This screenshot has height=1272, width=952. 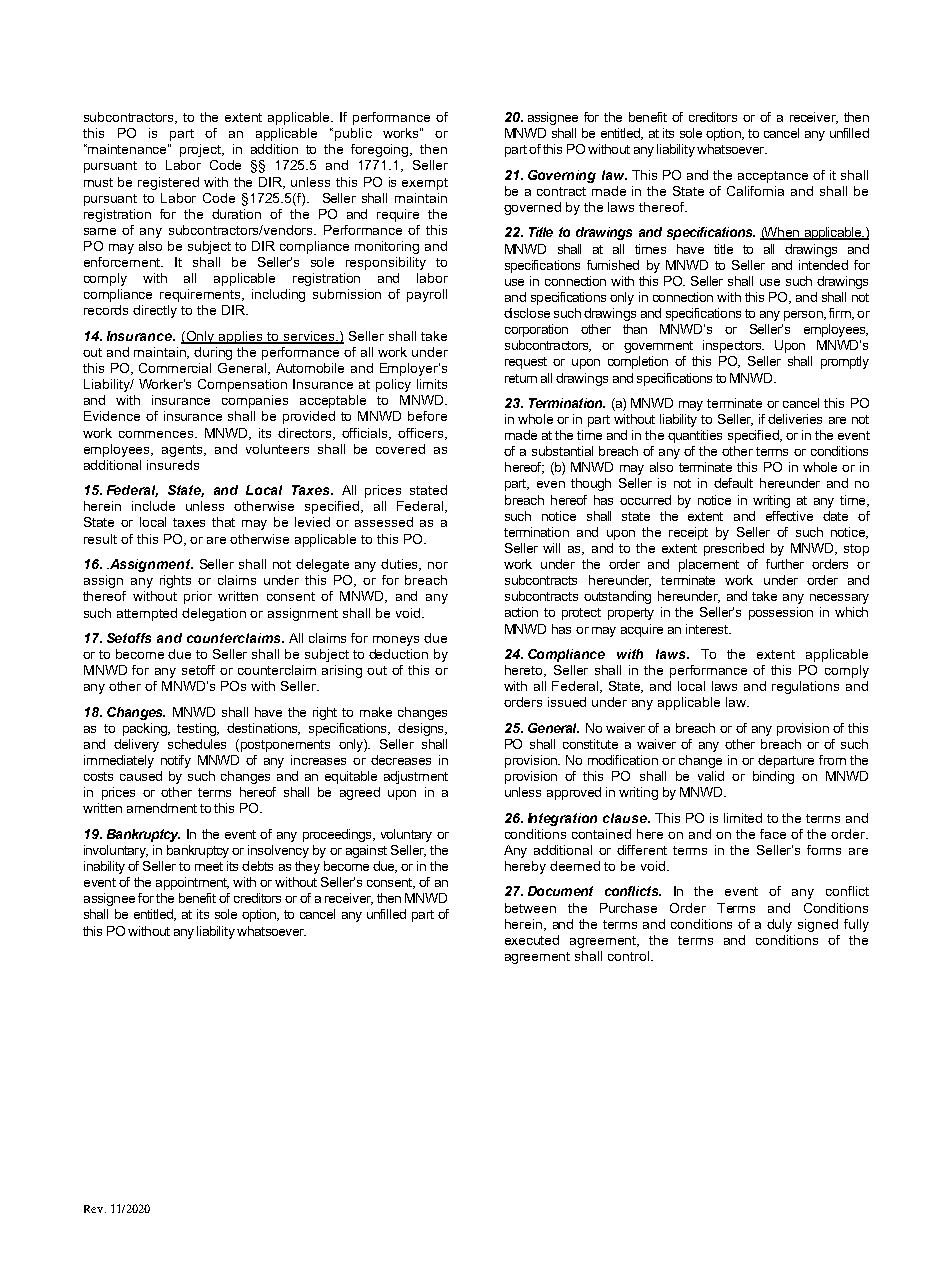 I want to click on project, so click(x=202, y=150).
